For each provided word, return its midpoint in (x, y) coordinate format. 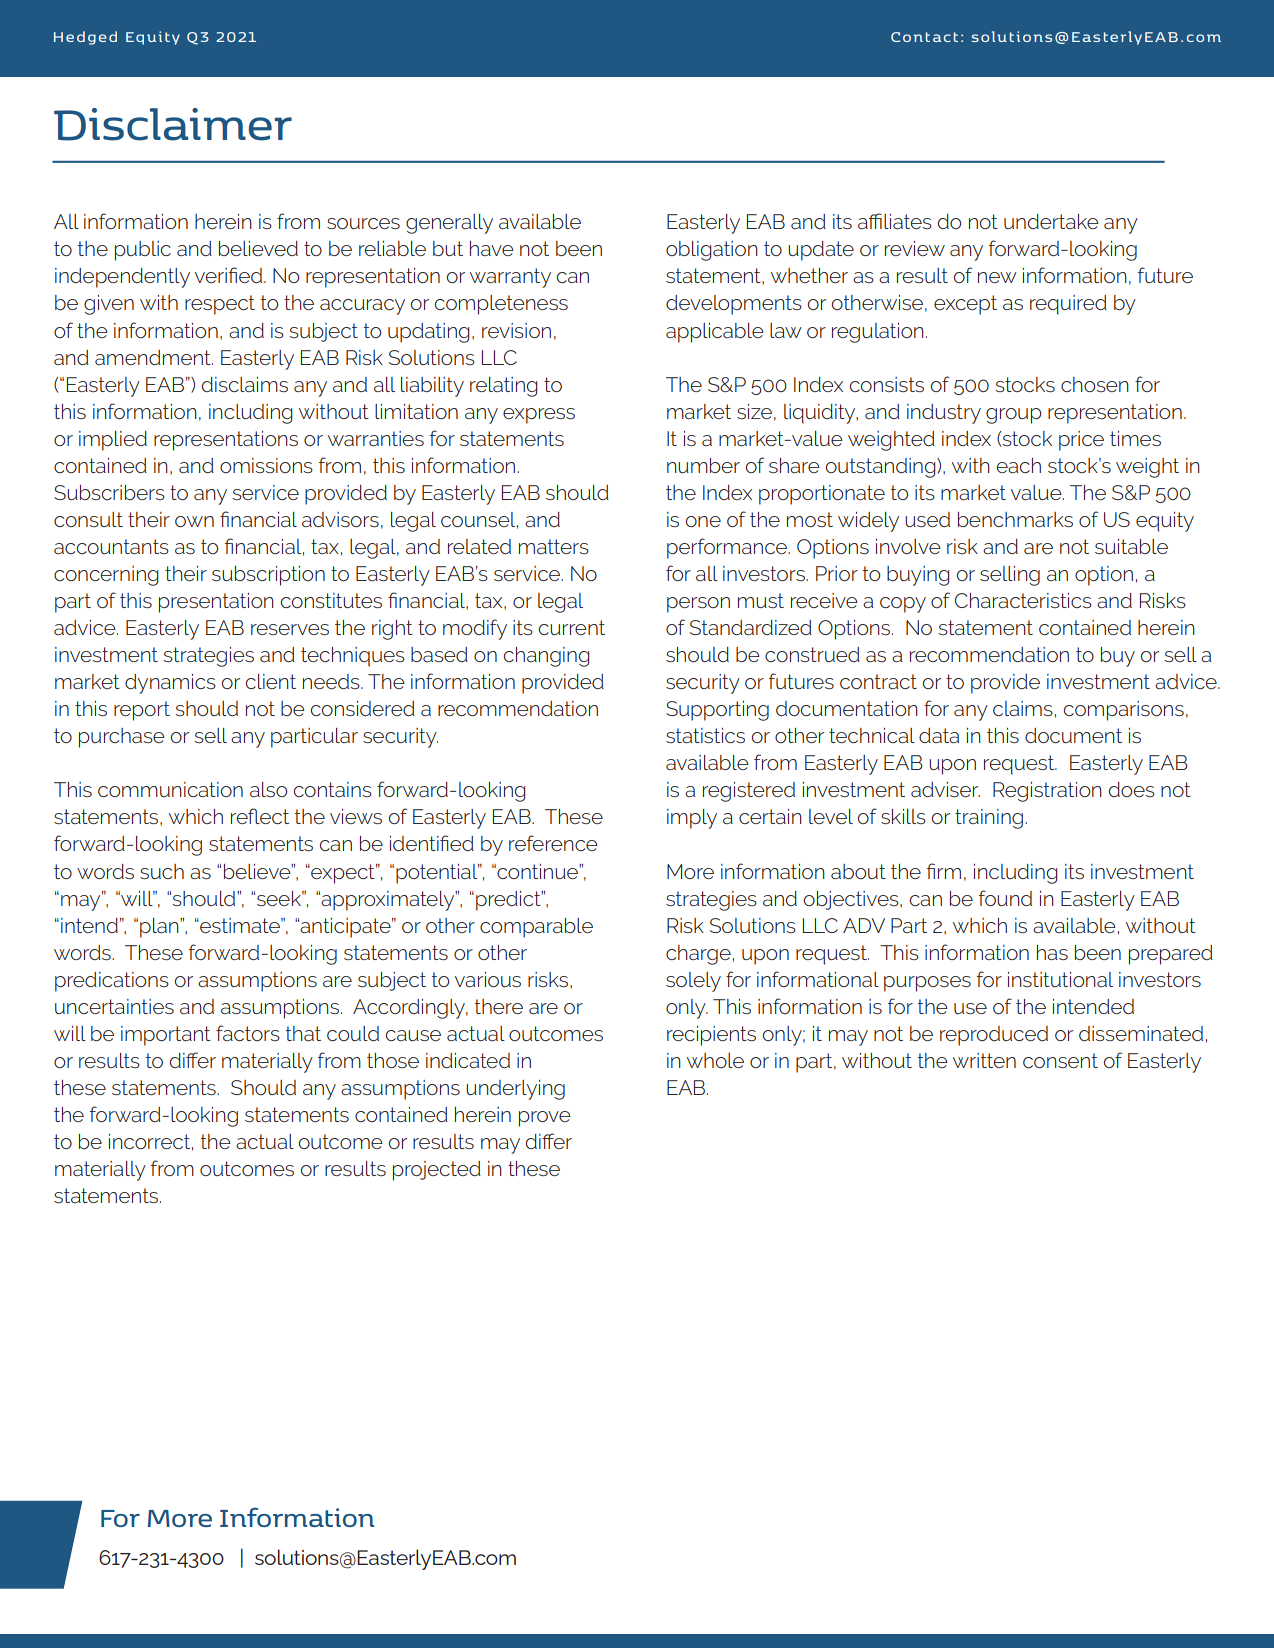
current (571, 627)
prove (545, 1119)
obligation (712, 251)
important (166, 1036)
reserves (290, 629)
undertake (1051, 221)
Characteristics (1023, 600)
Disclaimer (173, 124)
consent (1060, 1060)
